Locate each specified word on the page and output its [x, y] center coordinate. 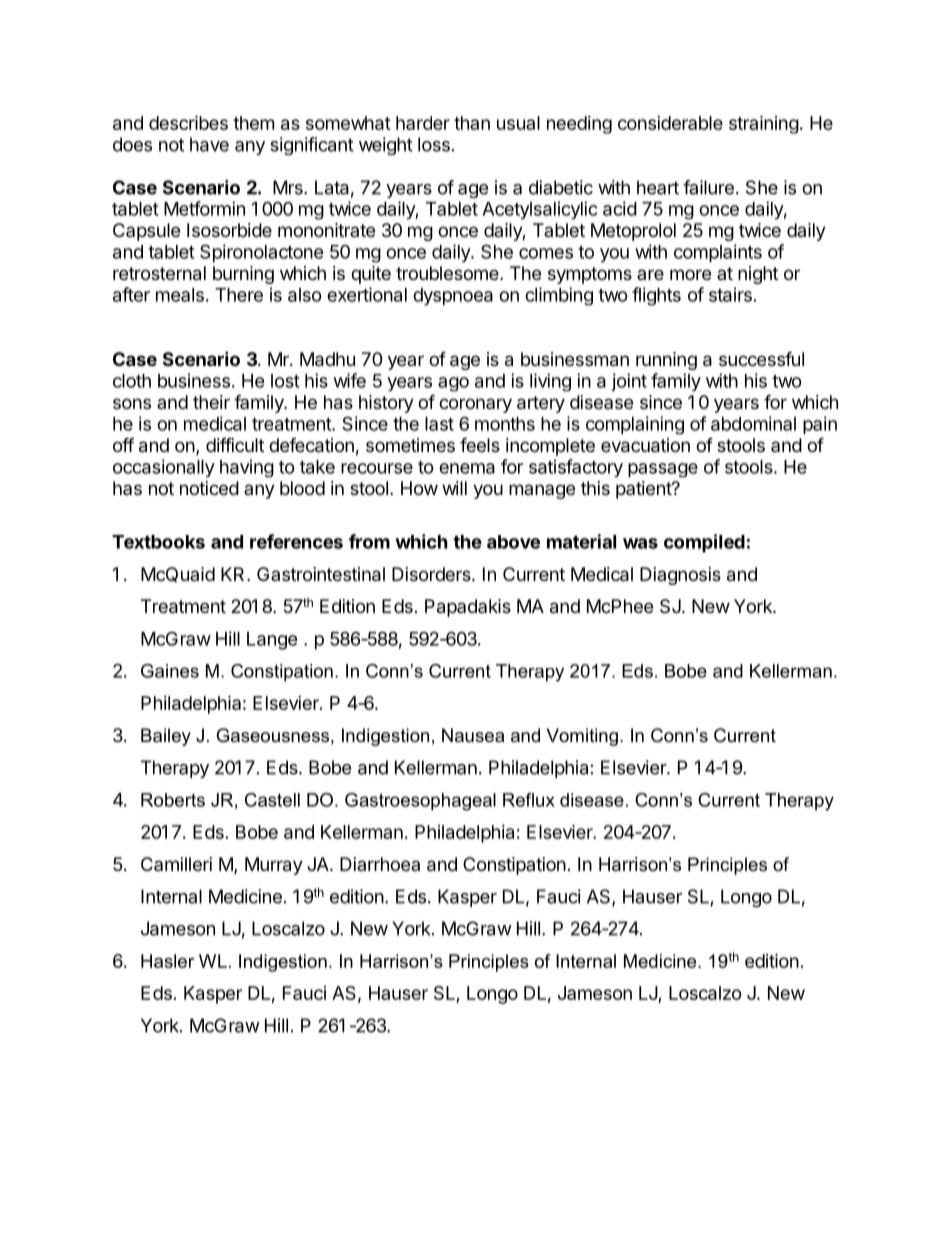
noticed [209, 488]
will [454, 488]
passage [663, 470]
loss [434, 144]
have [209, 144]
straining [764, 124]
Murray [274, 866]
